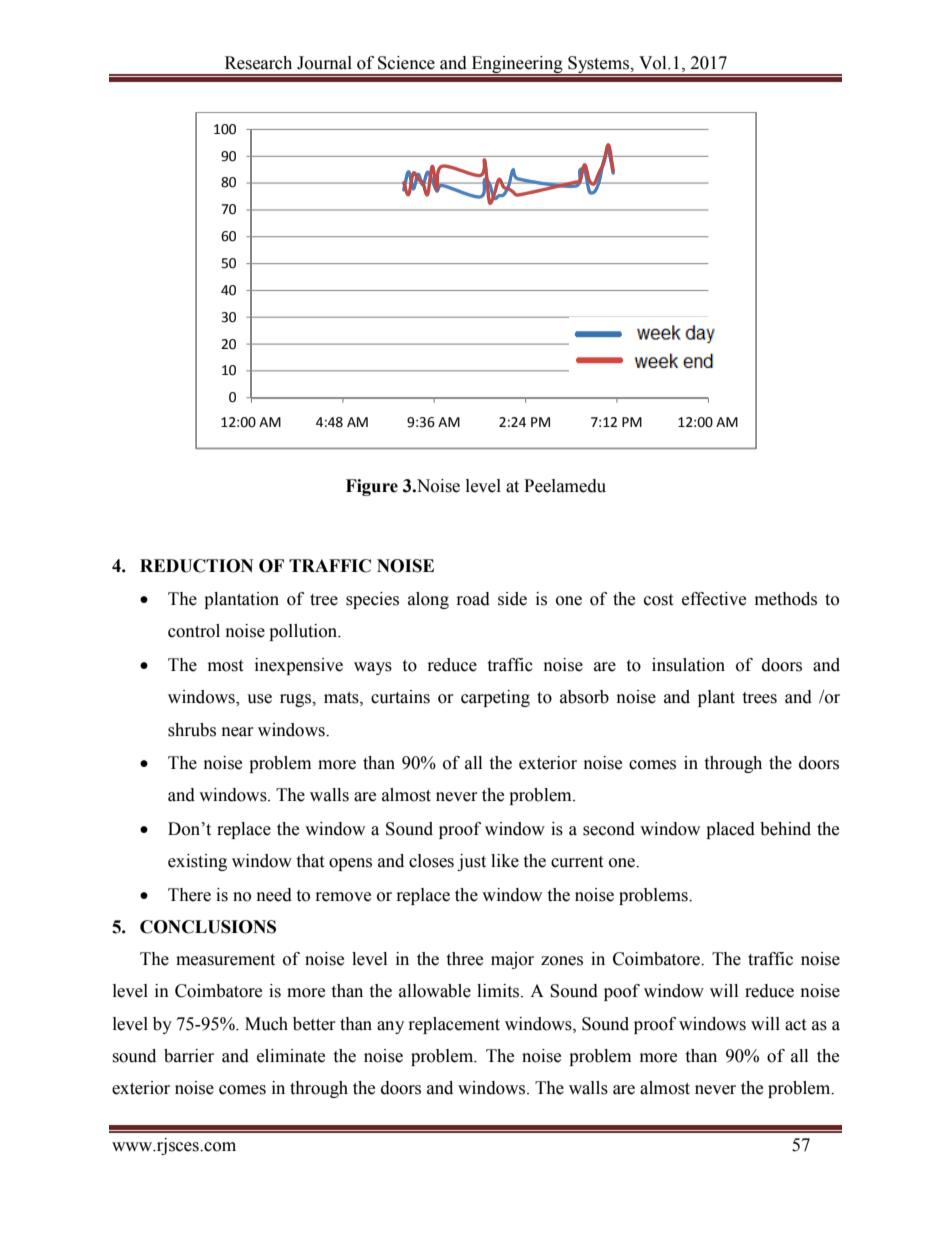  Describe the element at coordinates (266, 1024) in the screenshot. I see `Much` at that location.
